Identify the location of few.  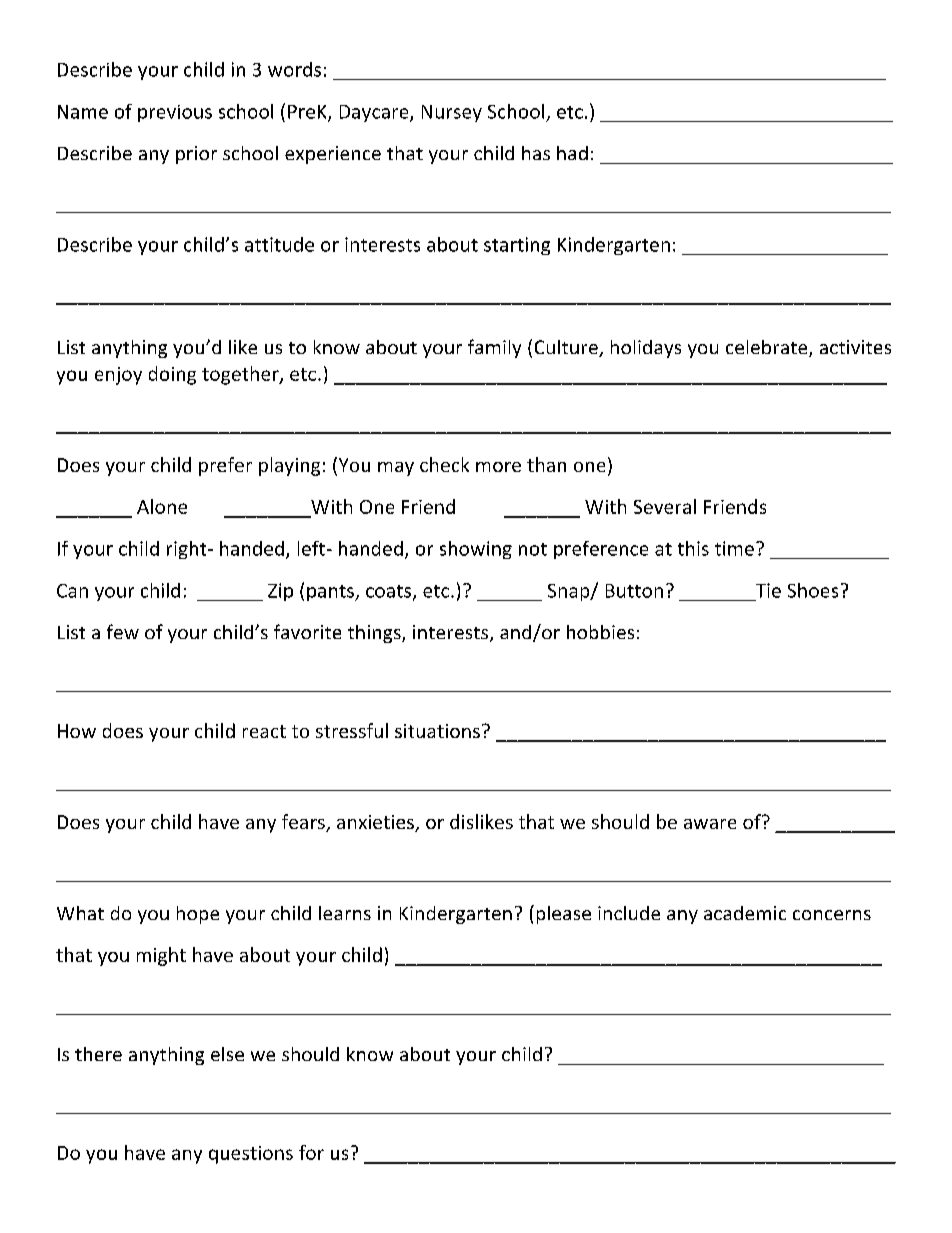
(123, 631).
